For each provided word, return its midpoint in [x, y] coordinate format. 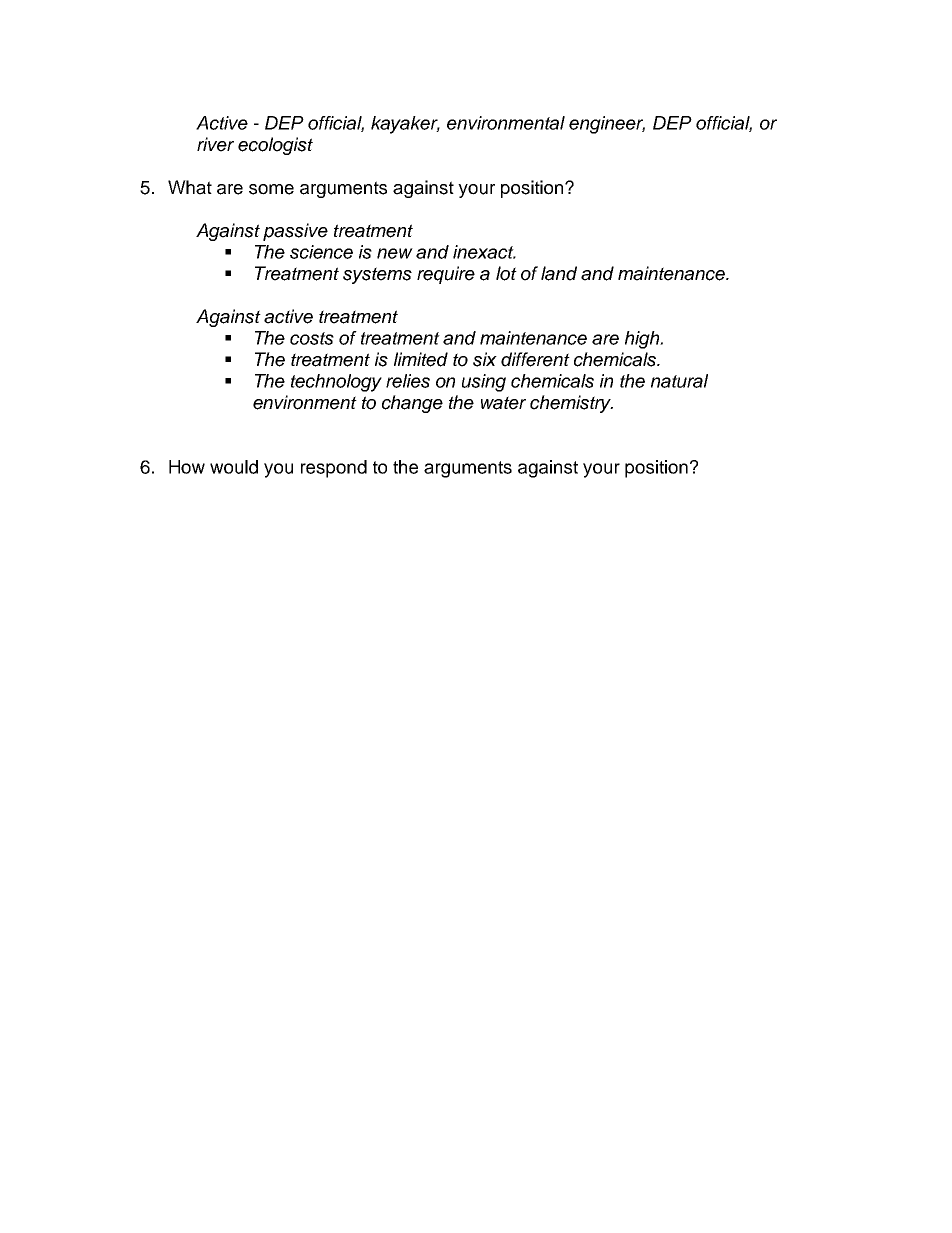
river [215, 144]
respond [334, 469]
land [559, 273]
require [446, 275]
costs [312, 338]
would [234, 467]
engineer [607, 125]
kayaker [405, 125]
